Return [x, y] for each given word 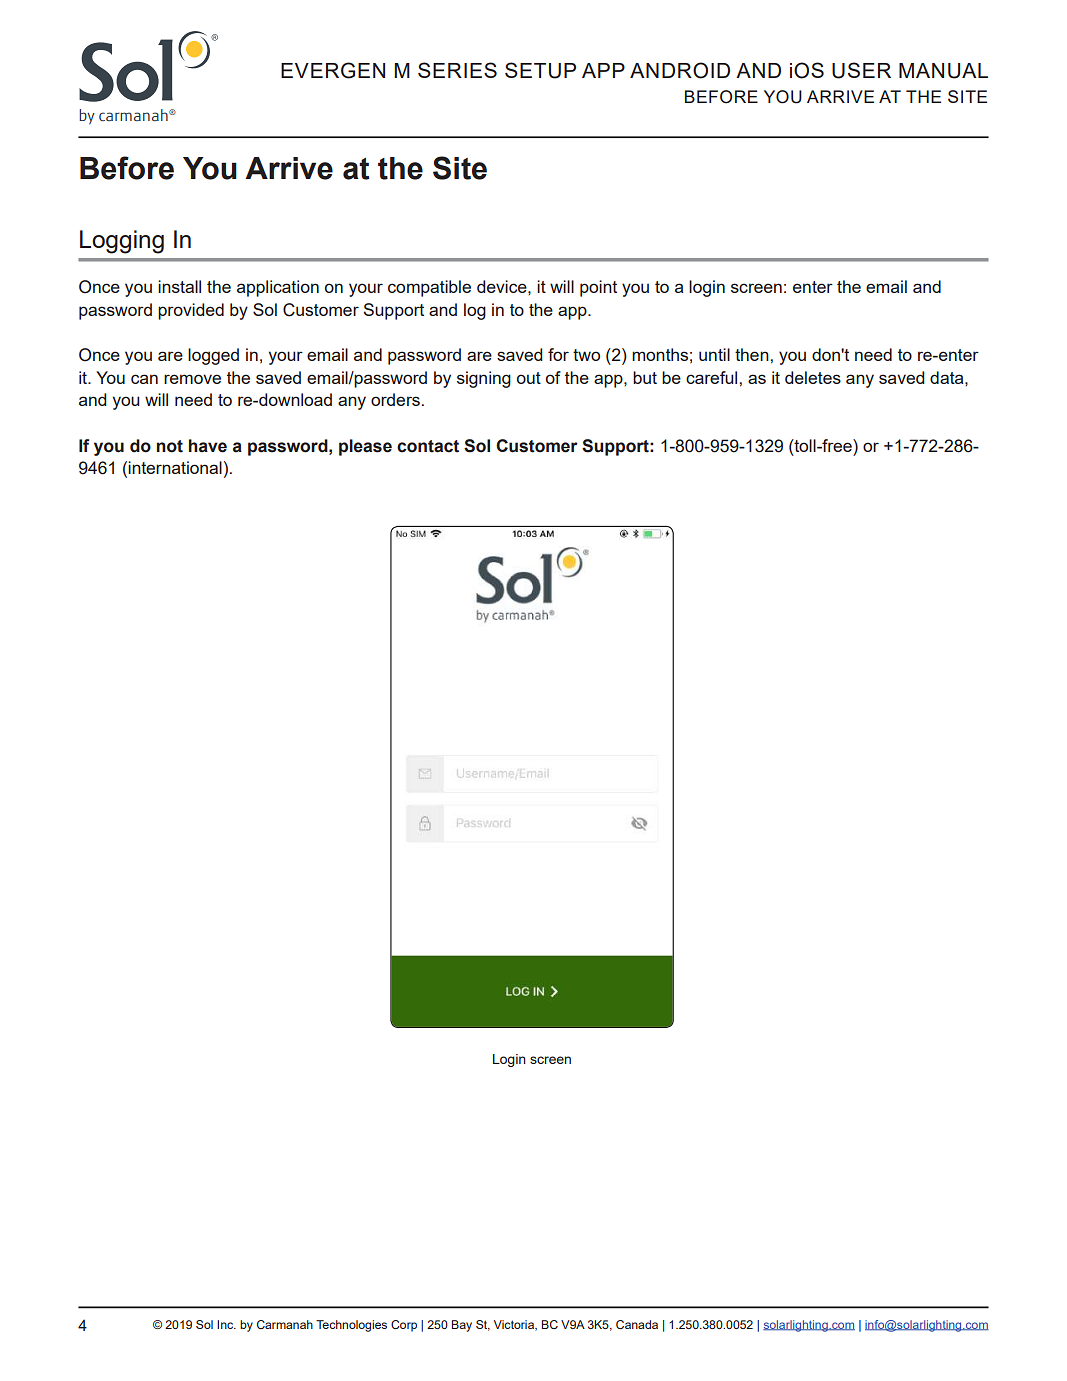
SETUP [540, 70]
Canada [637, 1324]
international [175, 467]
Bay [461, 1326]
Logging [122, 242]
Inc [226, 1324]
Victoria [515, 1325]
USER [861, 70]
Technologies [351, 1326]
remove [192, 379]
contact [428, 446]
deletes [813, 377]
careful [713, 377]
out [529, 378]
